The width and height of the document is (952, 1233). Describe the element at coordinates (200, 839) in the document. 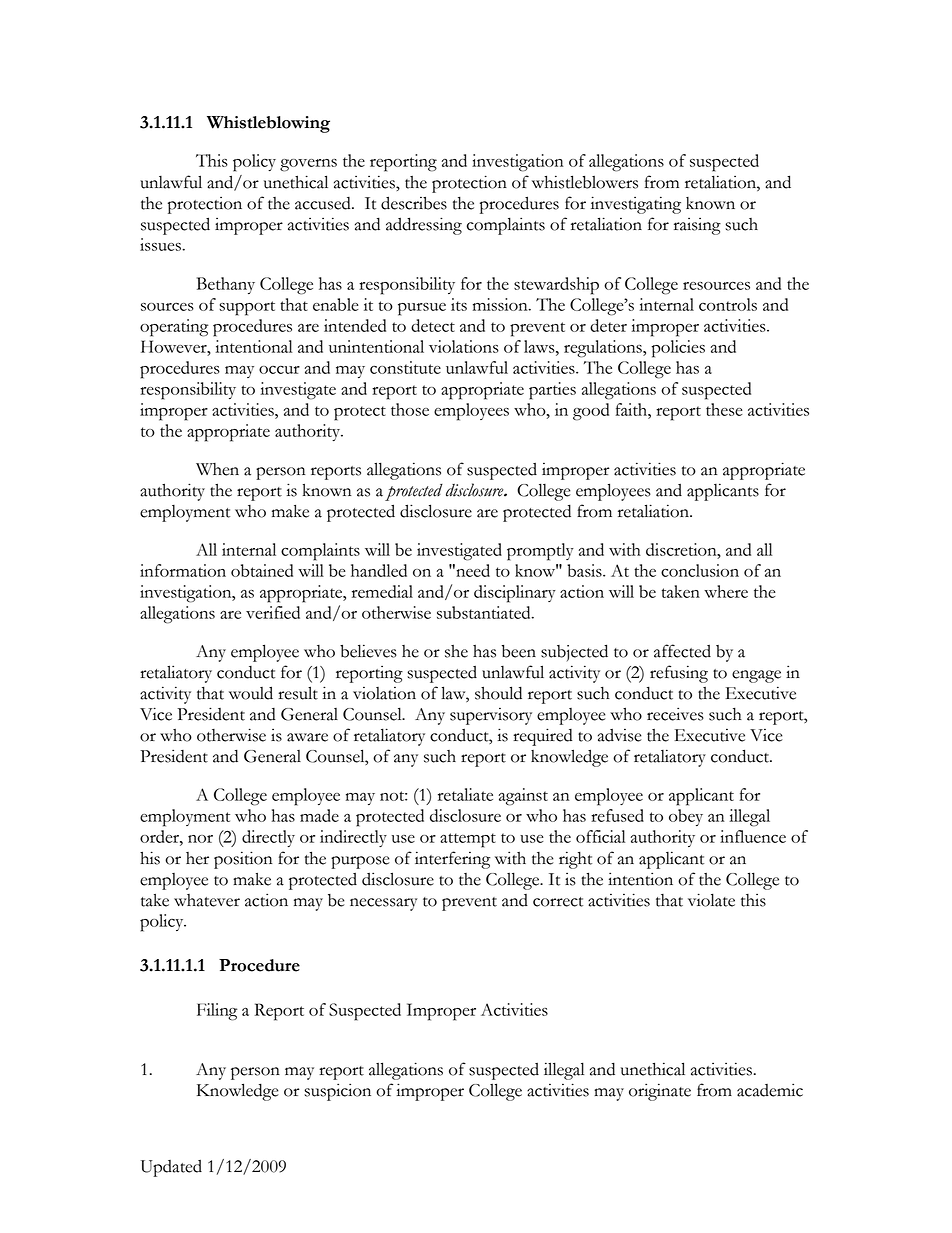

I see `nor` at that location.
